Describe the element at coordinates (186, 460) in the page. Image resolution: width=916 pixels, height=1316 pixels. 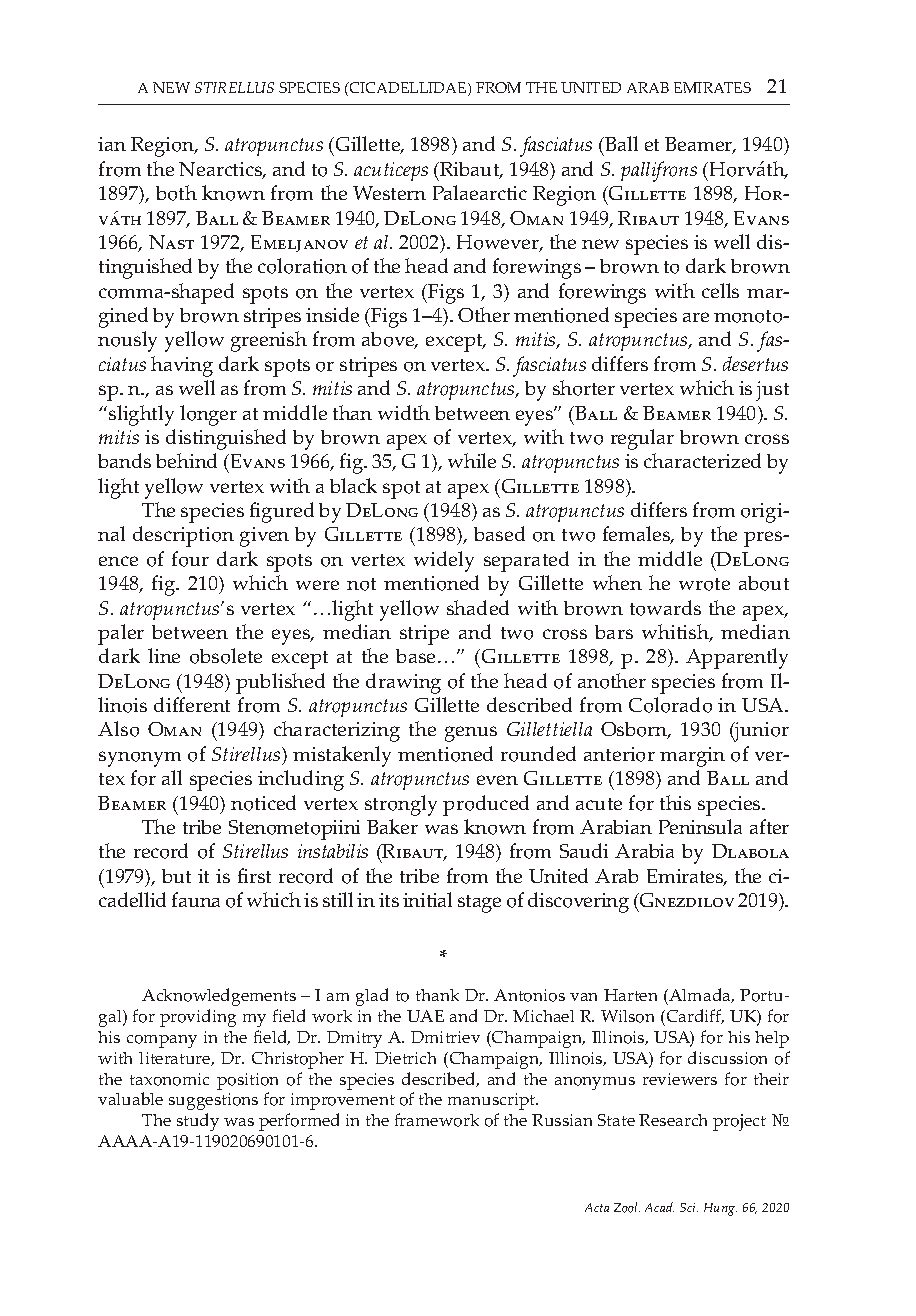
I see `behind` at that location.
